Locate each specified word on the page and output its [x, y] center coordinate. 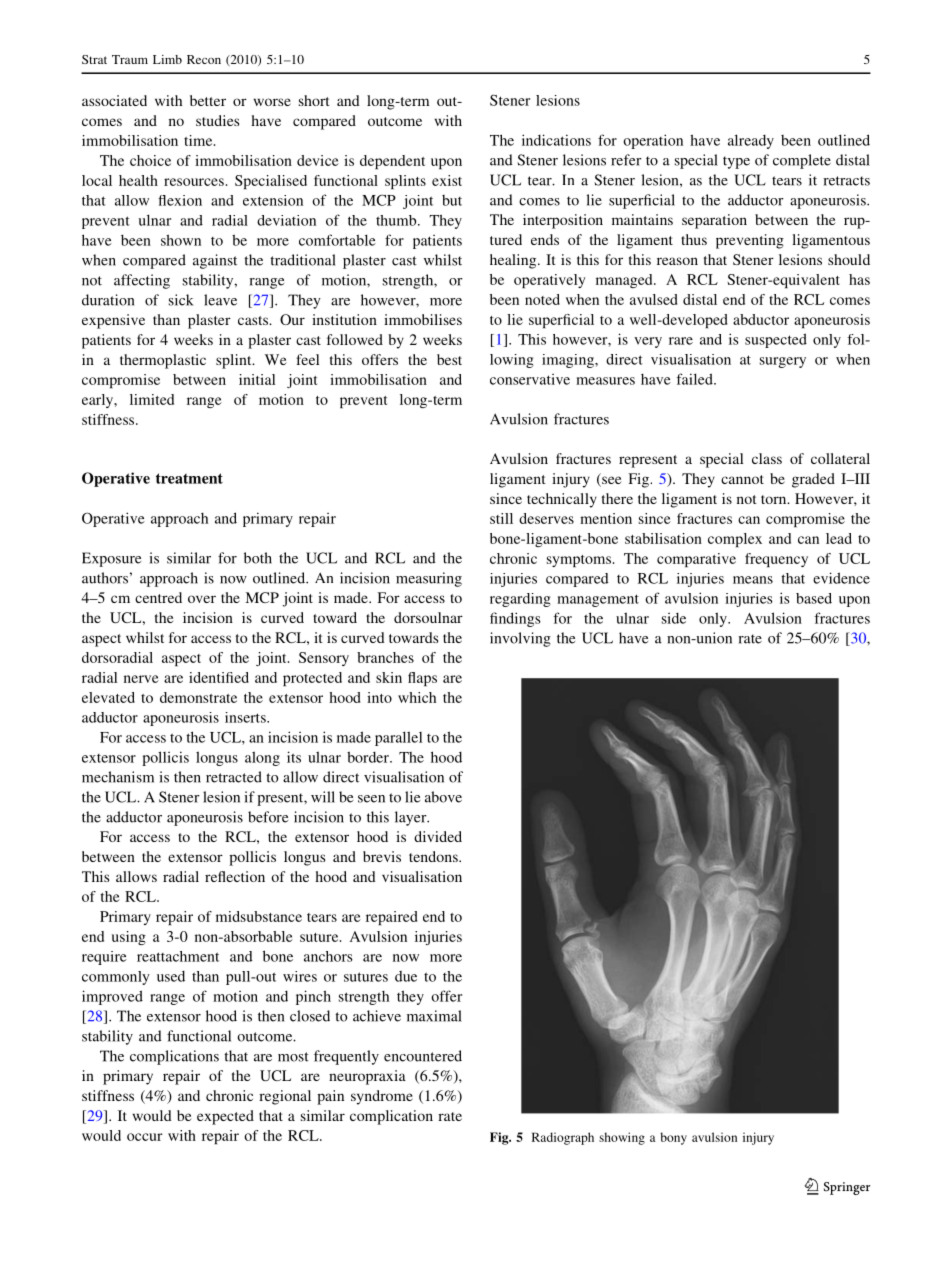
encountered [423, 1056]
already [751, 141]
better [208, 100]
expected [225, 1117]
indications [556, 140]
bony [673, 1138]
